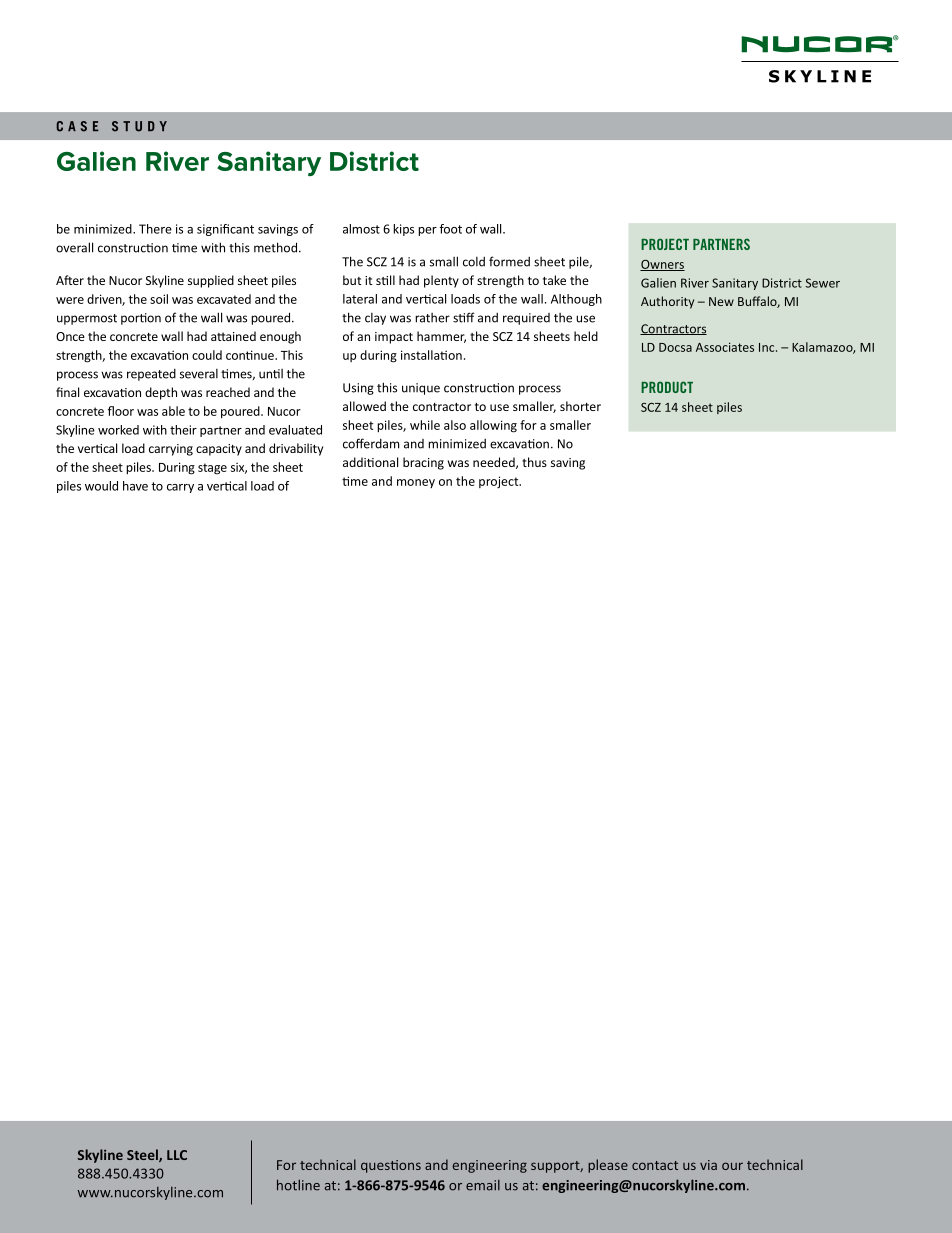  I want to click on STUDY, so click(139, 126).
